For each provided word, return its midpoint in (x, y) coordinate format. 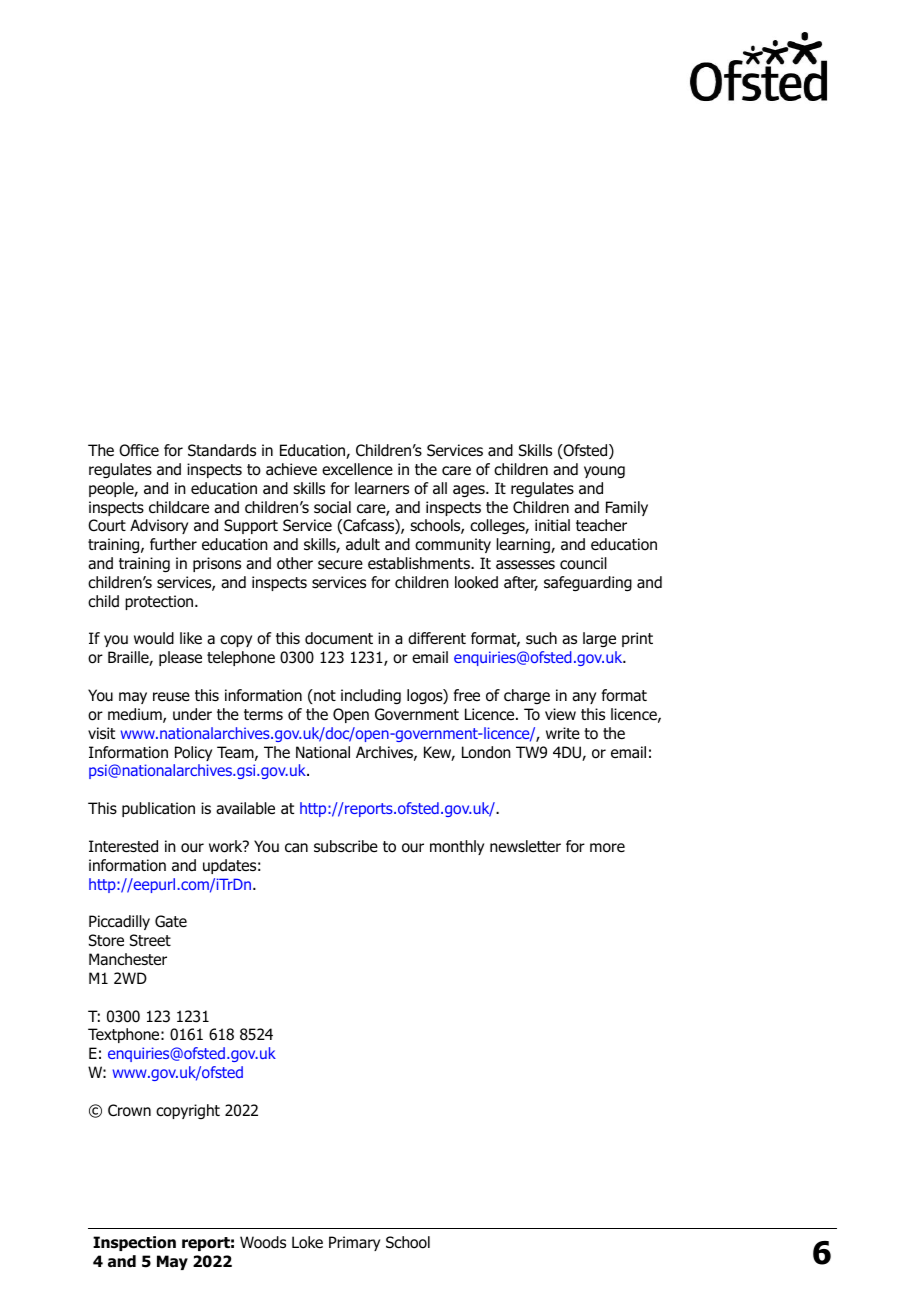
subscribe (346, 846)
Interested (123, 846)
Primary (354, 1243)
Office (139, 450)
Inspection (134, 1243)
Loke (307, 1242)
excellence (357, 469)
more (607, 848)
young (604, 472)
